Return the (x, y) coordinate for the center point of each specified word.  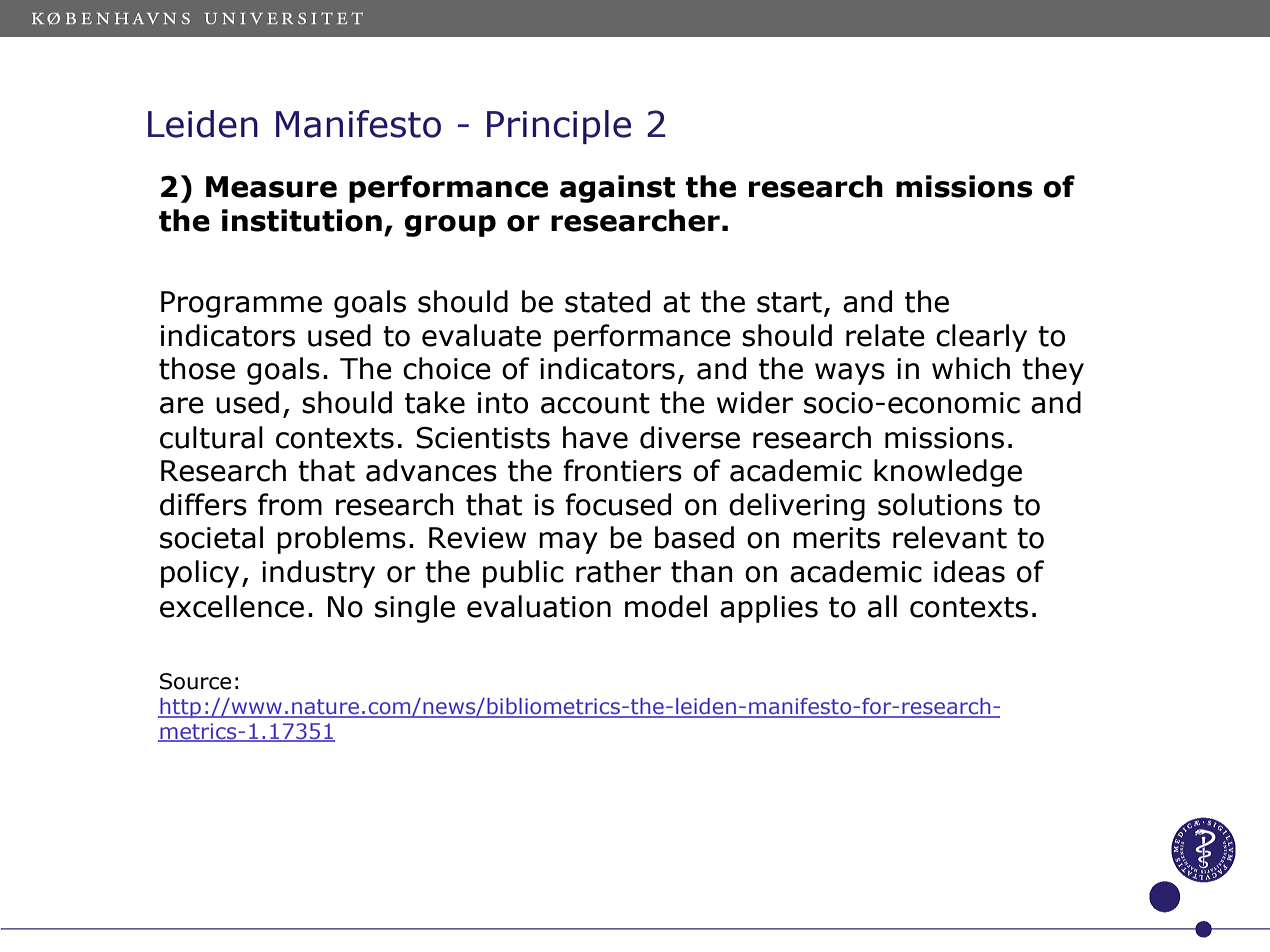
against (617, 189)
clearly (981, 338)
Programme (241, 304)
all (882, 606)
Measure (271, 187)
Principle (559, 127)
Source (195, 681)
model (666, 606)
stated (607, 301)
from (290, 504)
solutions (940, 504)
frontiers (623, 470)
